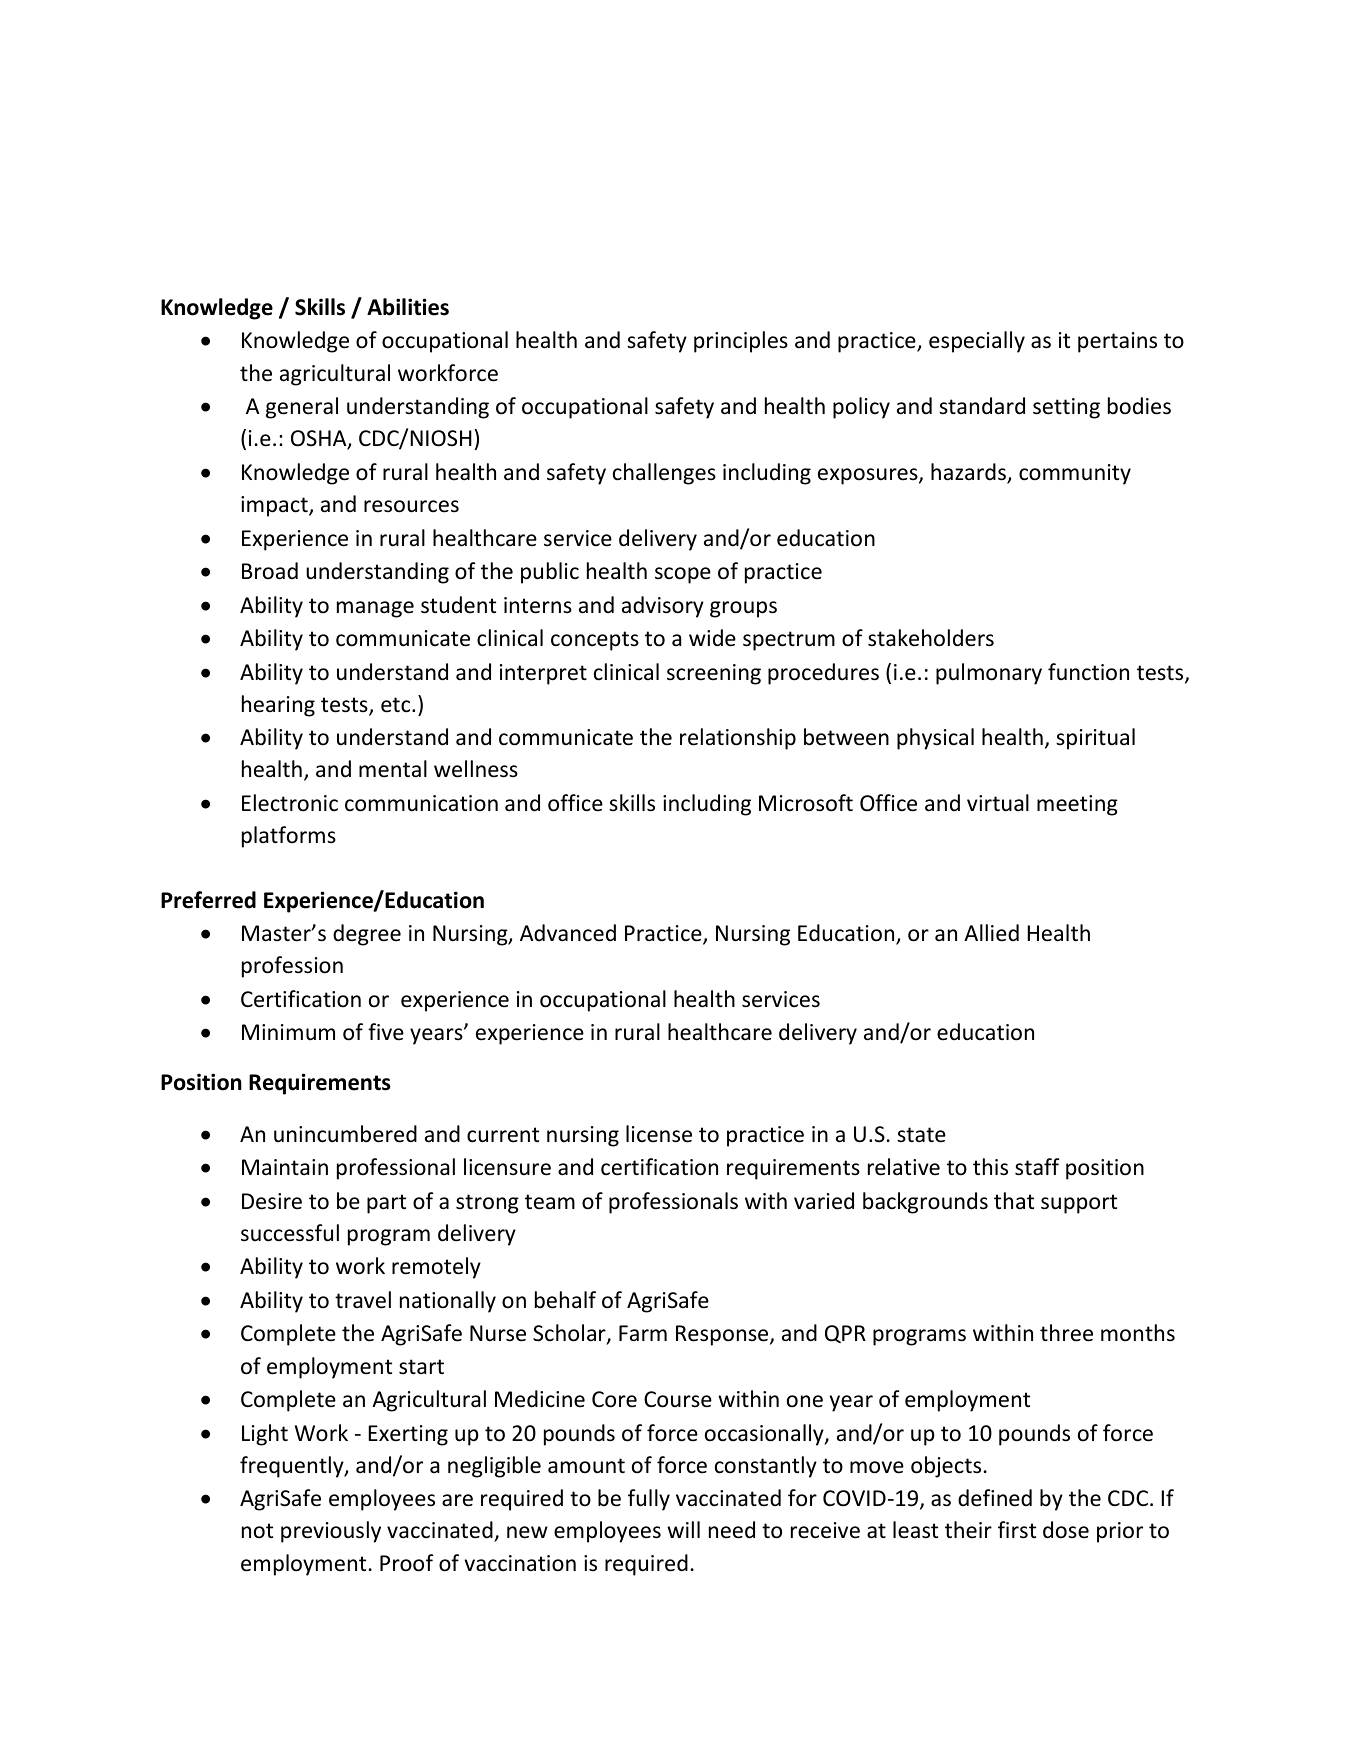 The image size is (1360, 1760). Describe the element at coordinates (741, 342) in the image. I see `principles` at that location.
